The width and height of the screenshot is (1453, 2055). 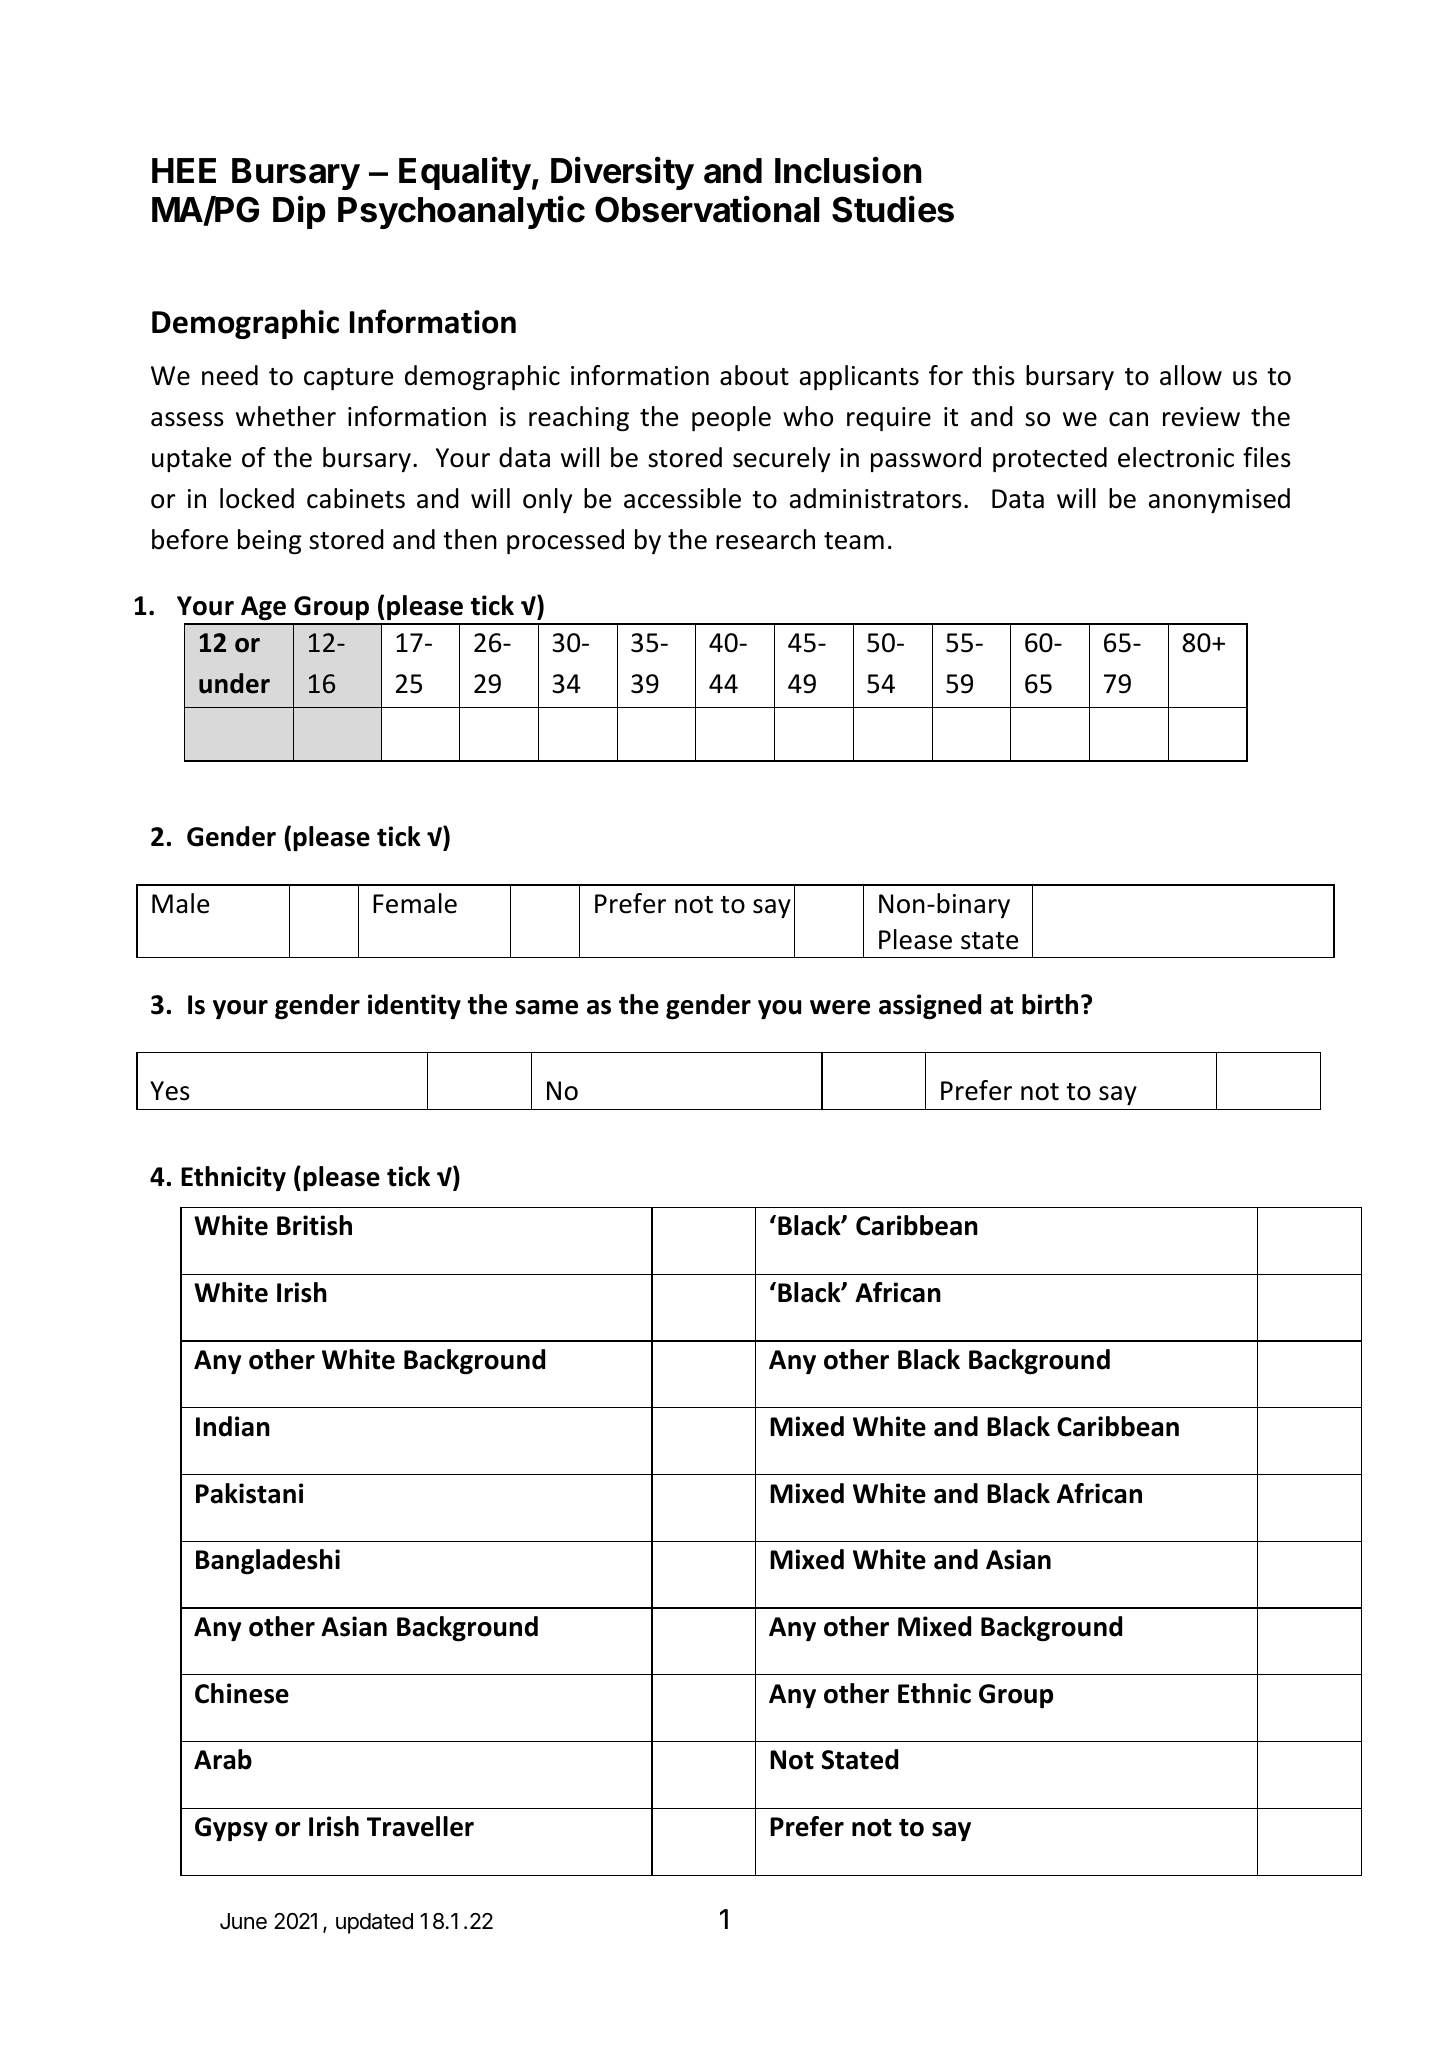 I want to click on Dip, so click(x=299, y=212).
